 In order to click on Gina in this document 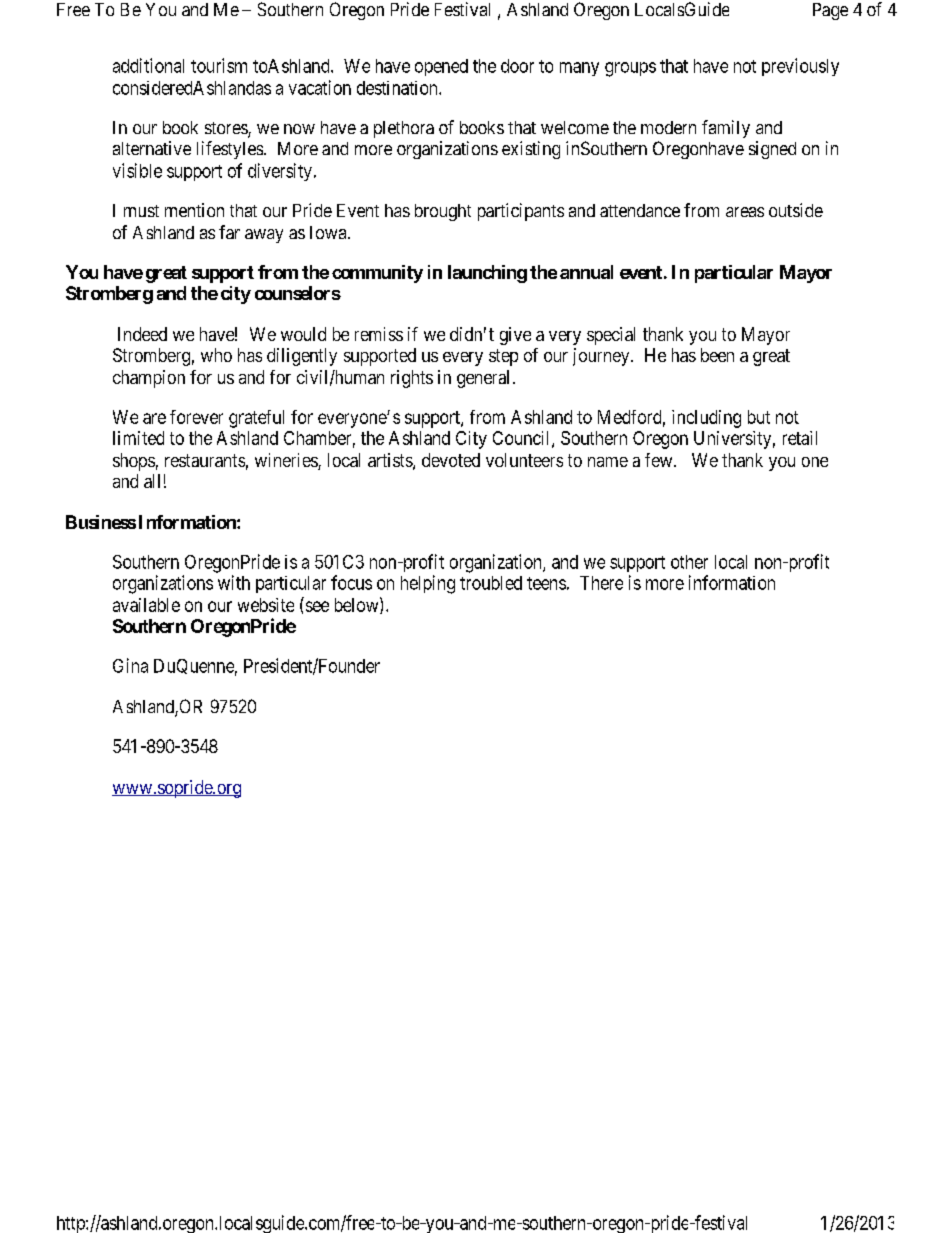, I will do `click(130, 665)`.
